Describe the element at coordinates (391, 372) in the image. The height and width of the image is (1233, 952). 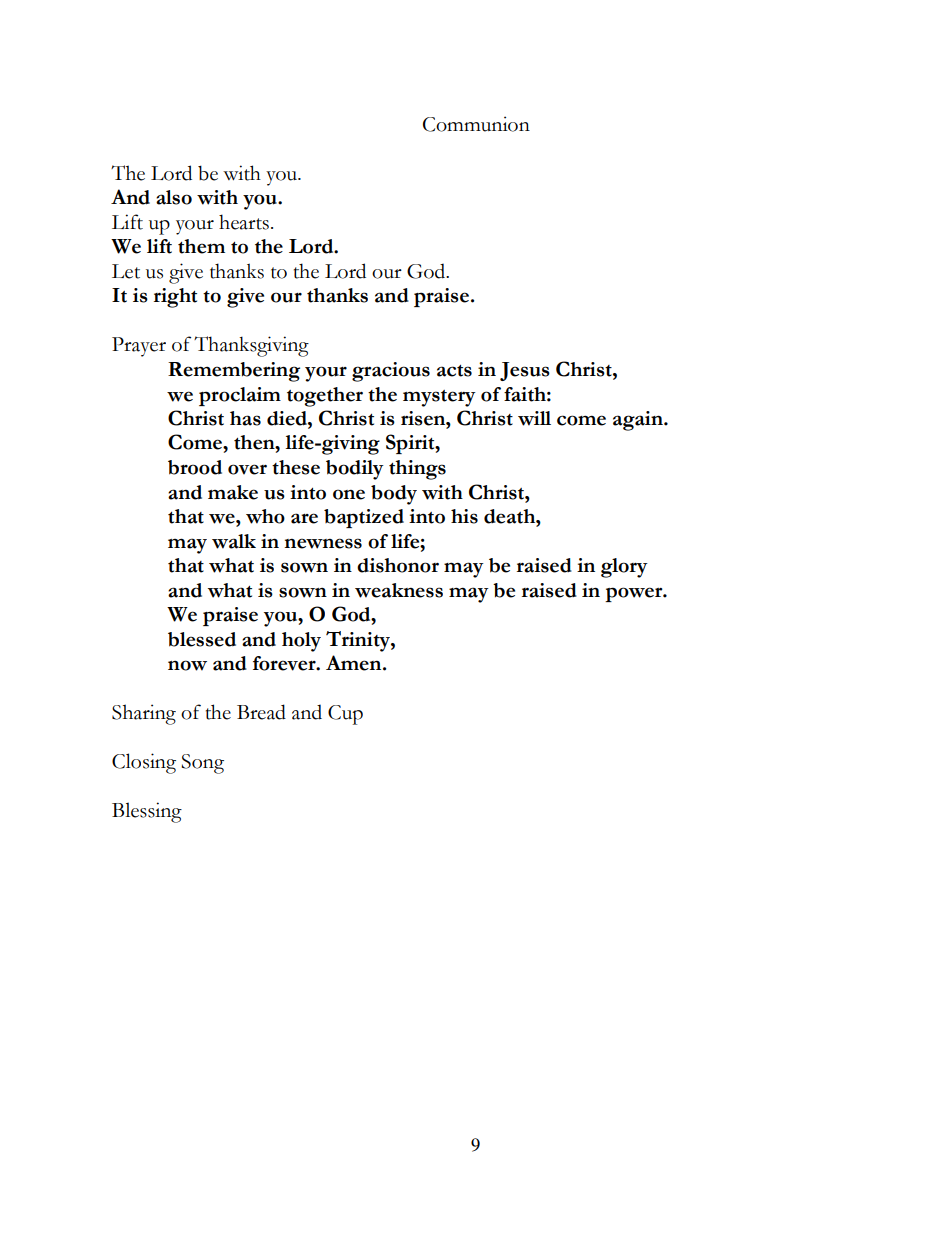
I see `gracious` at that location.
